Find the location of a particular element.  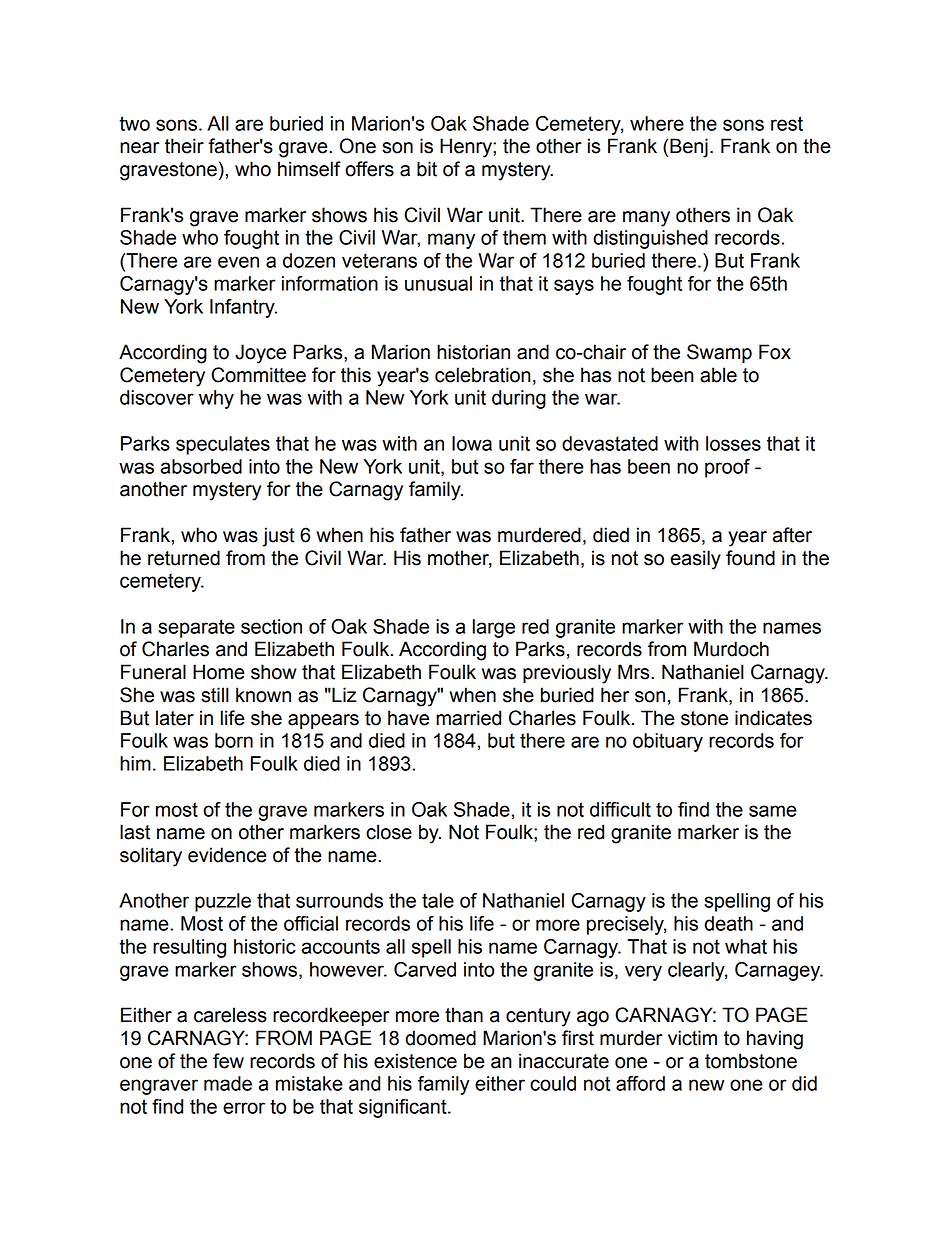

existence is located at coordinates (415, 1061).
